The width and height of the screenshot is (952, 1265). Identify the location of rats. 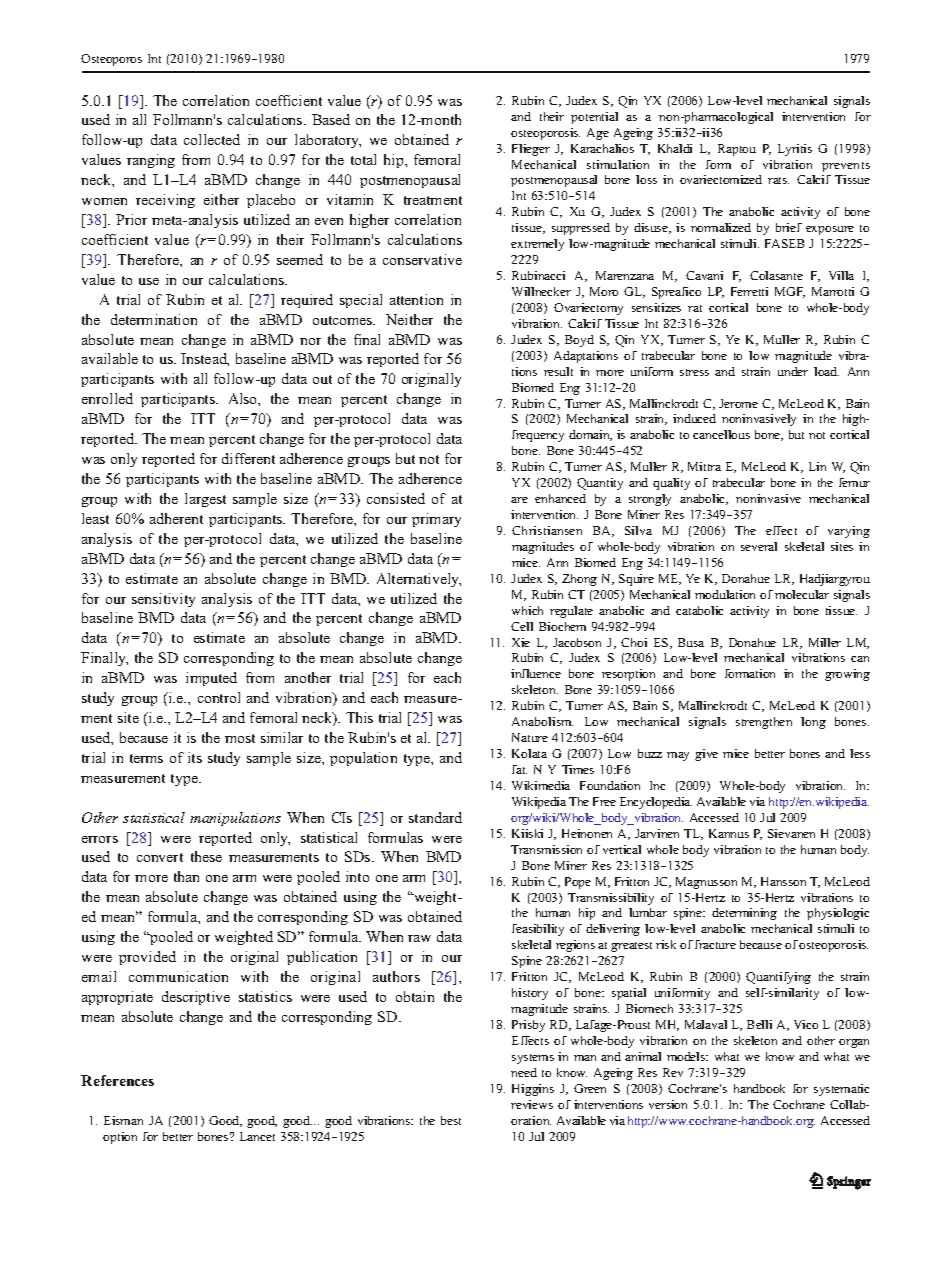
(778, 180).
